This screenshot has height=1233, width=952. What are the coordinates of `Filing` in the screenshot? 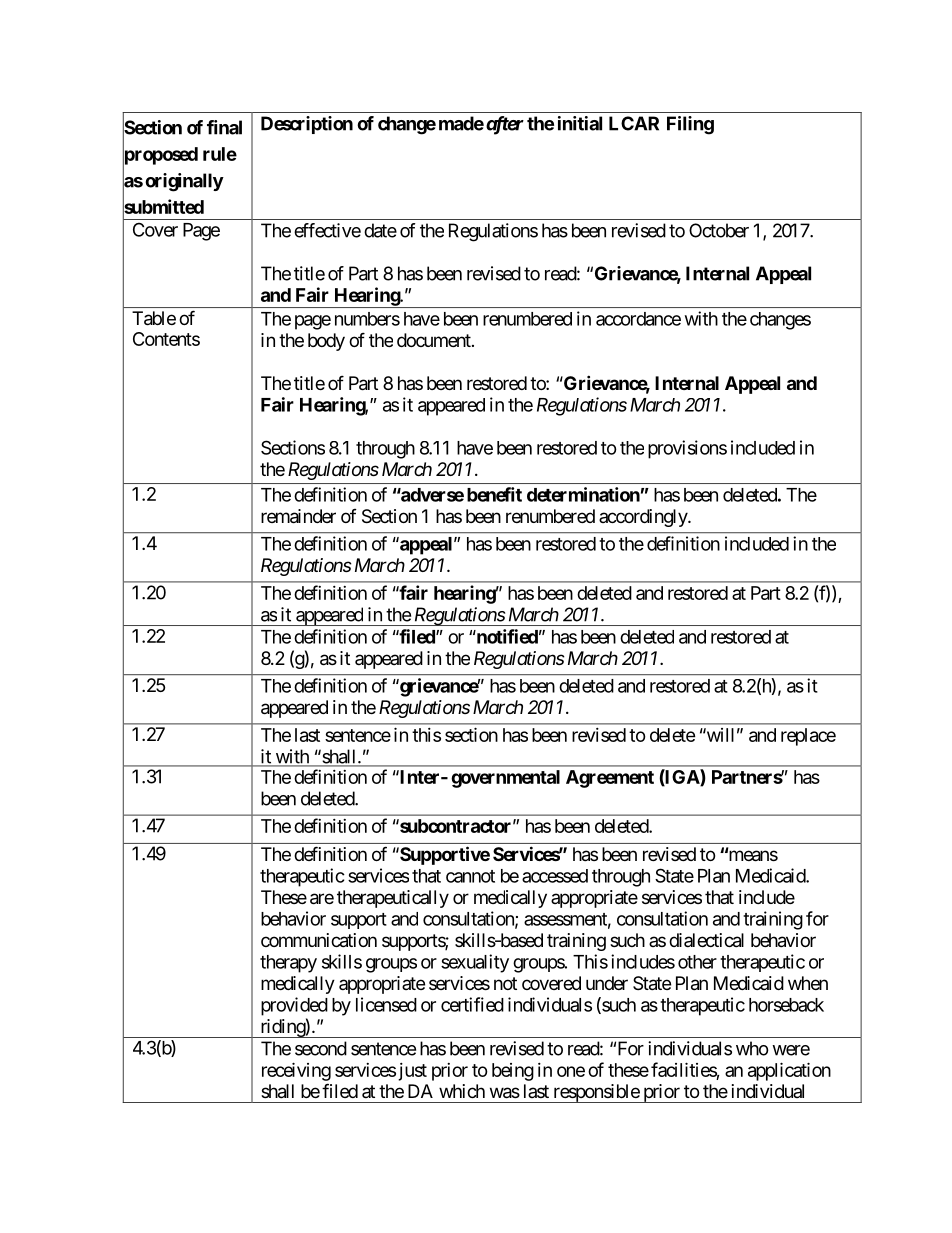 It's located at (690, 125).
